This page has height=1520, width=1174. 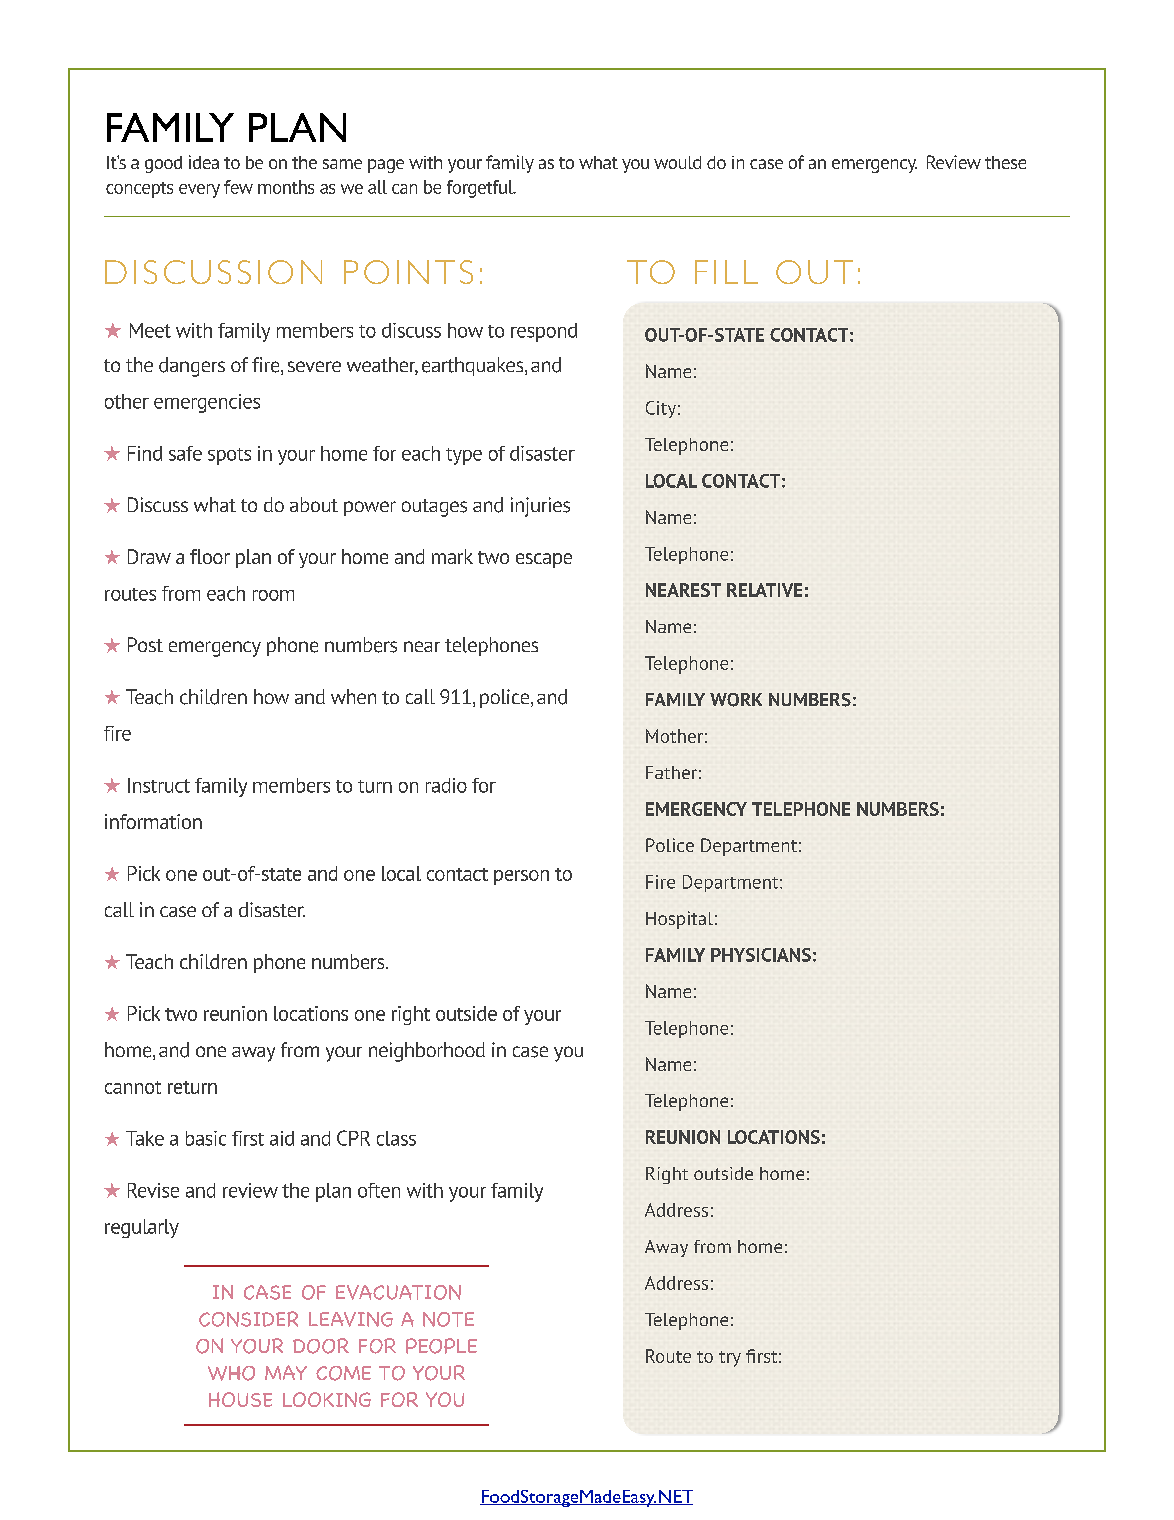 What do you see at coordinates (153, 821) in the page?
I see `information` at bounding box center [153, 821].
